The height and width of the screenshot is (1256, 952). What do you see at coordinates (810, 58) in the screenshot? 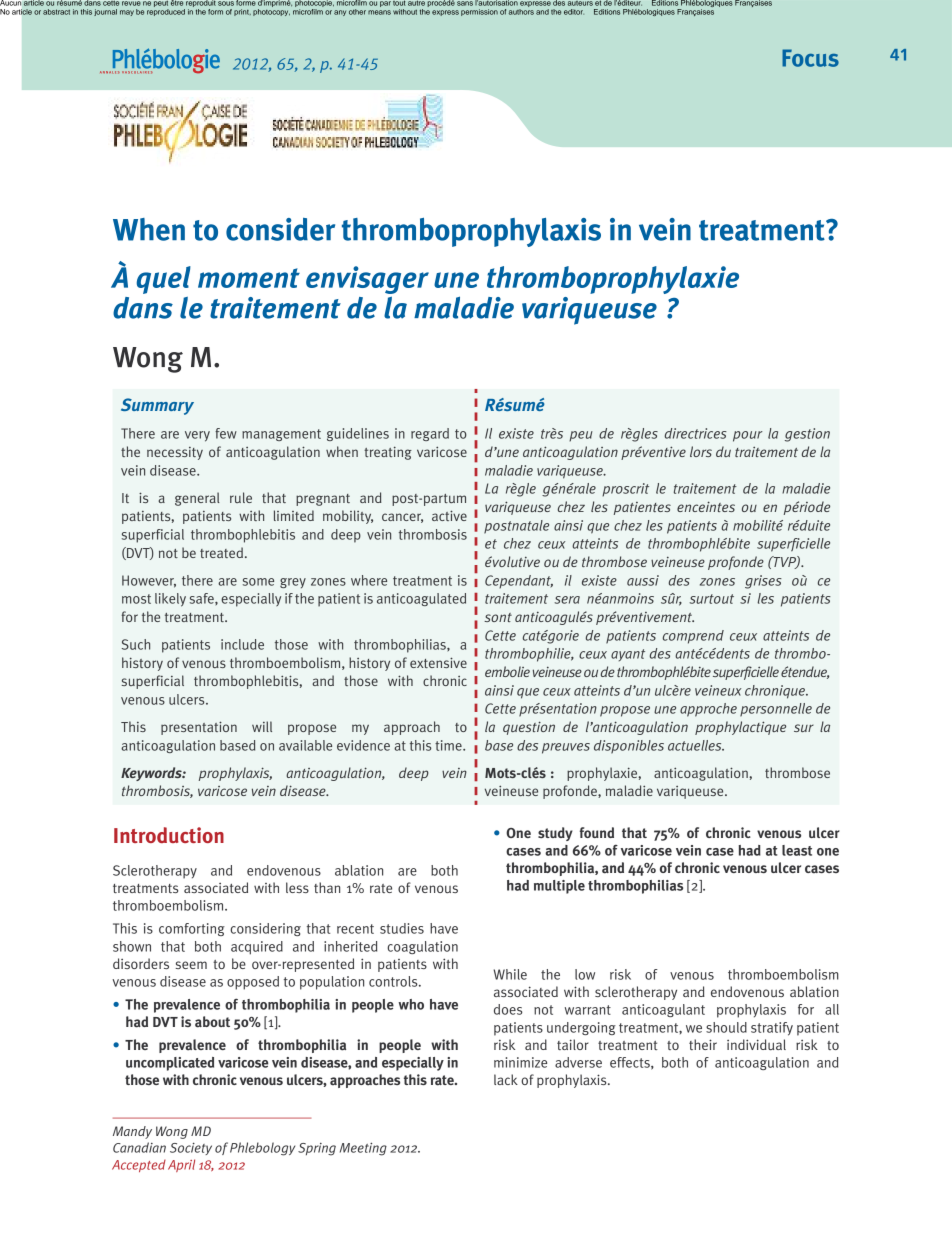
I see `Focus` at bounding box center [810, 58].
